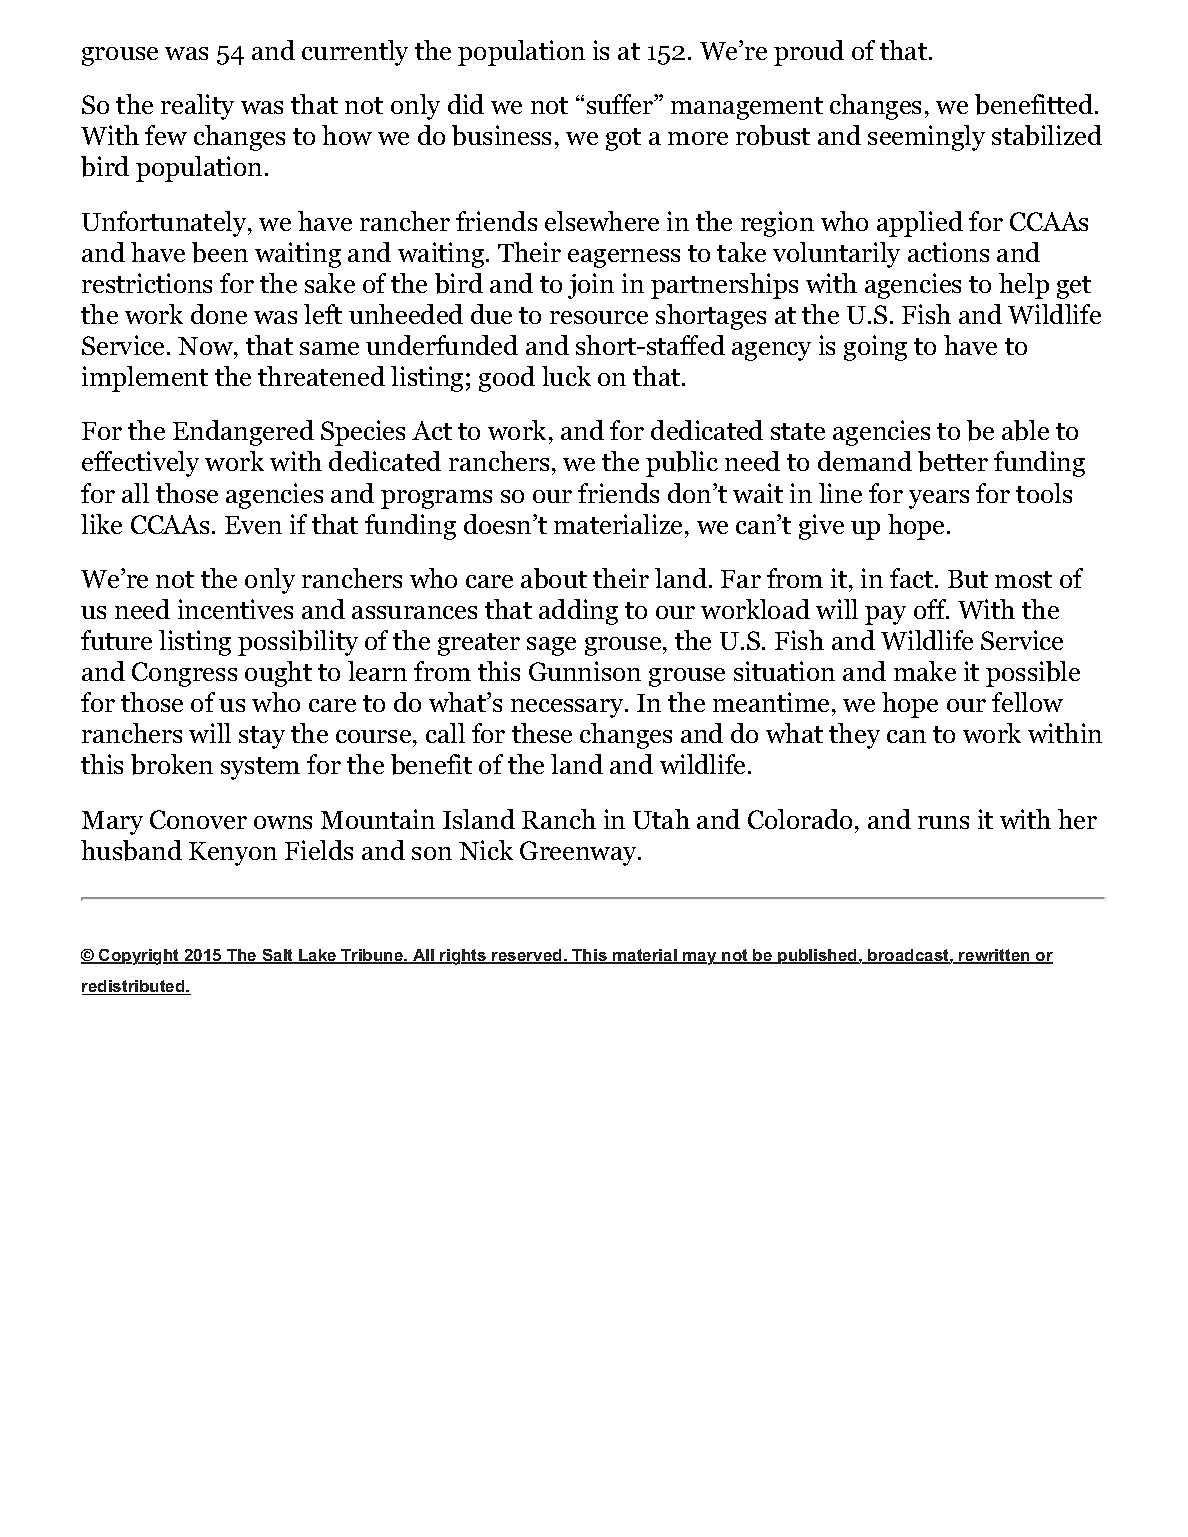 The height and width of the image is (1537, 1188). What do you see at coordinates (926, 138) in the image?
I see `seemingly` at bounding box center [926, 138].
